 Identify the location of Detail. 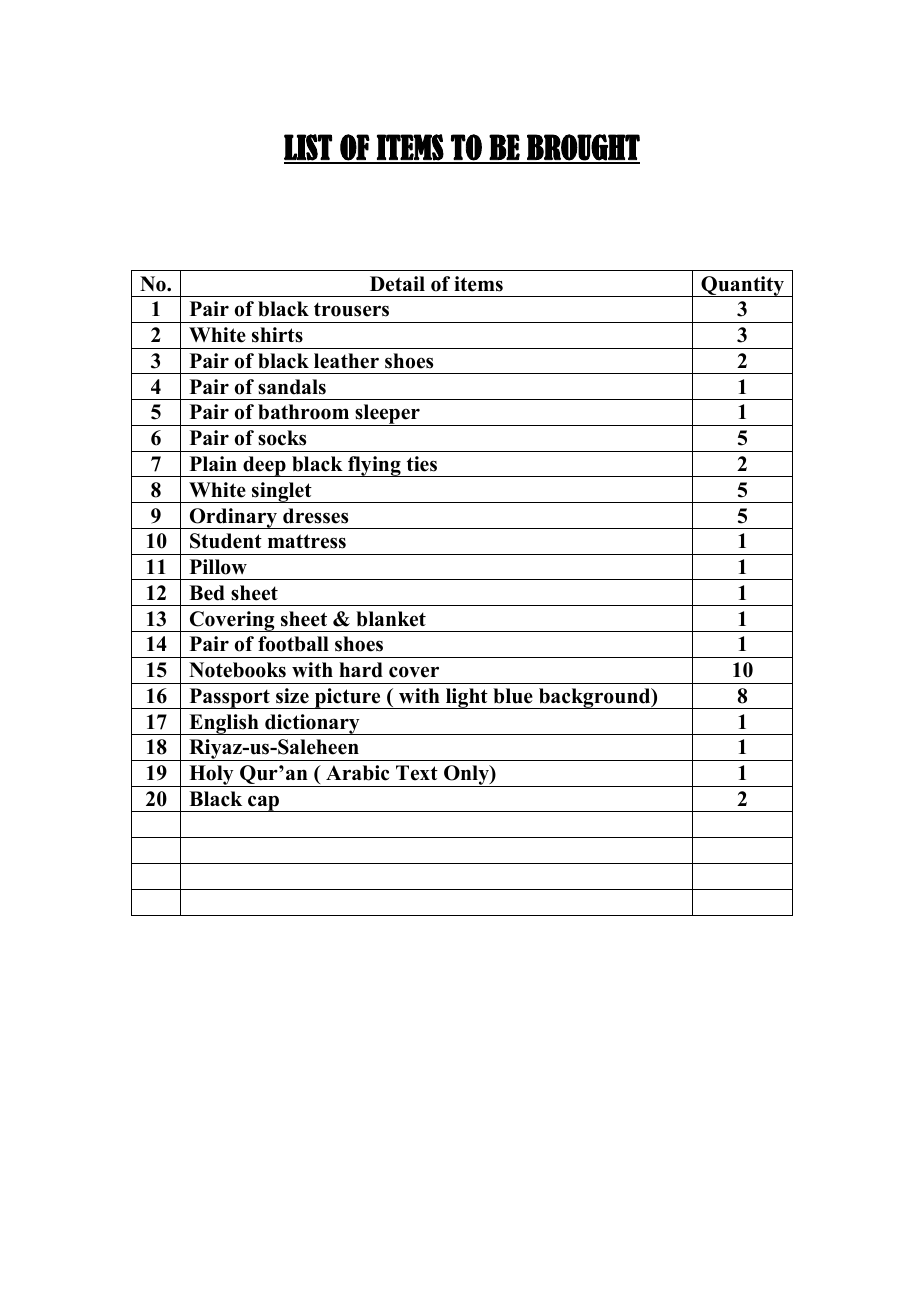
(397, 284).
